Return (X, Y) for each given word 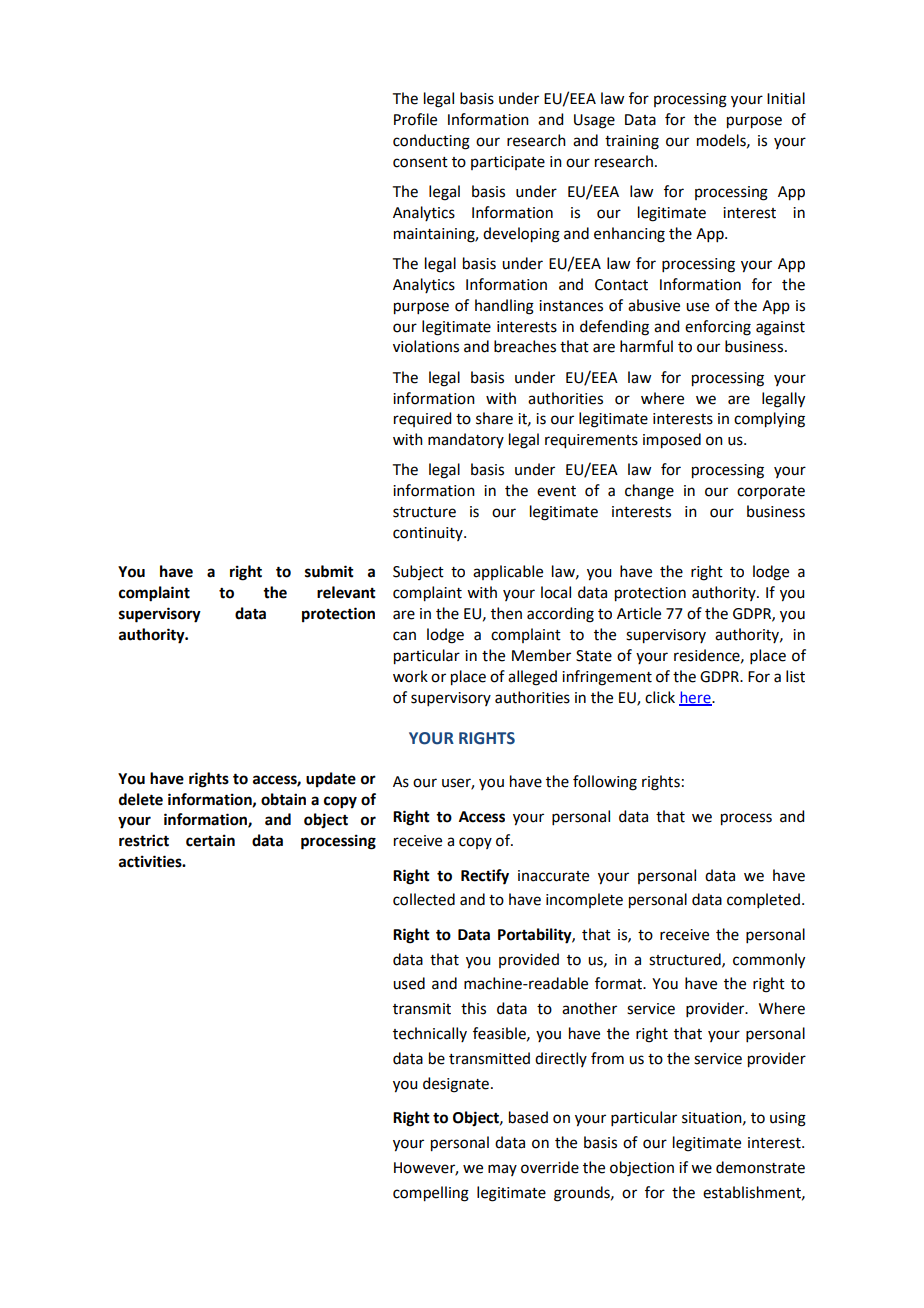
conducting (431, 142)
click (660, 697)
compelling (431, 1194)
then (506, 613)
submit (329, 571)
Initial (786, 98)
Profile (415, 119)
